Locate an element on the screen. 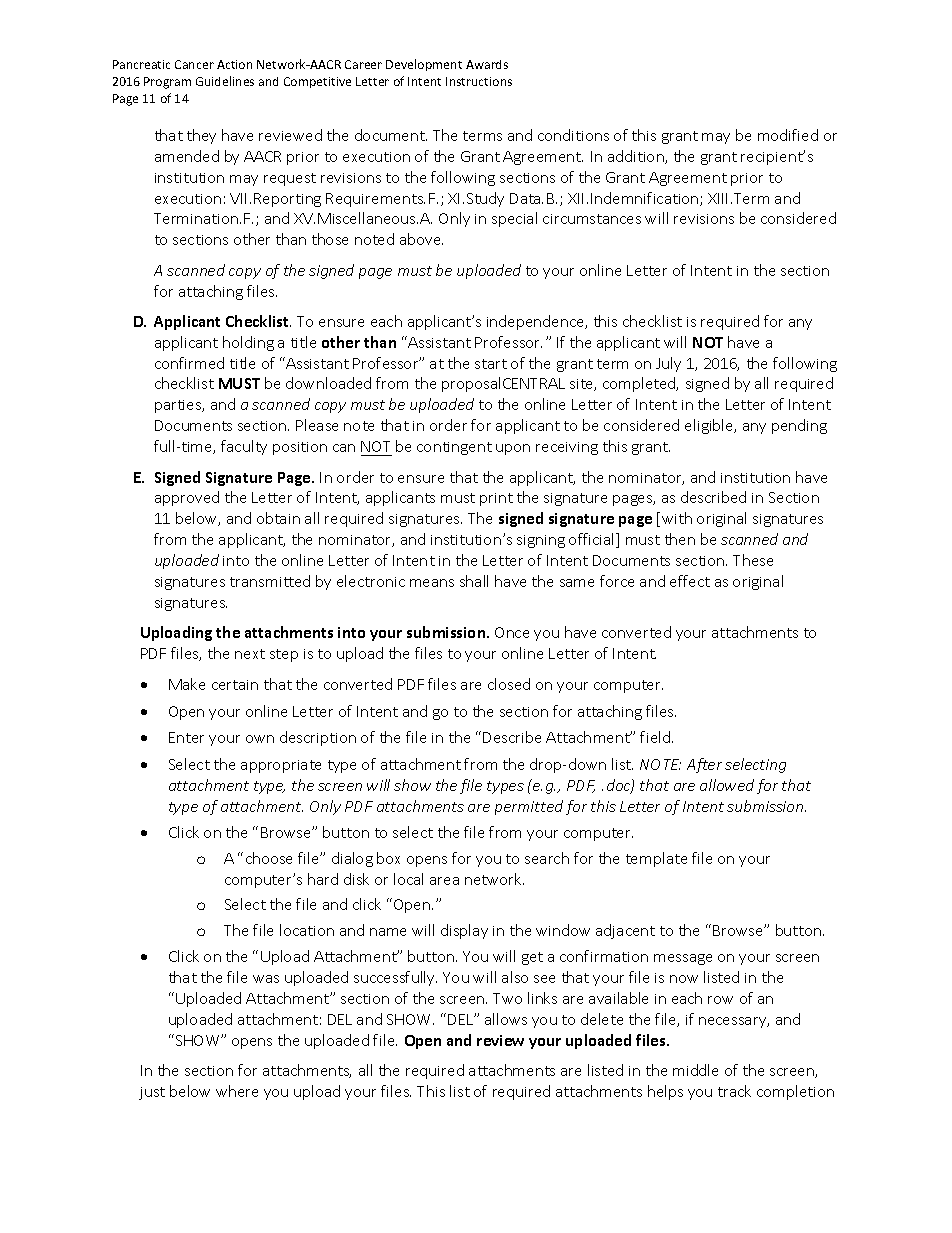 The width and height of the screenshot is (952, 1233). middle is located at coordinates (695, 1070).
